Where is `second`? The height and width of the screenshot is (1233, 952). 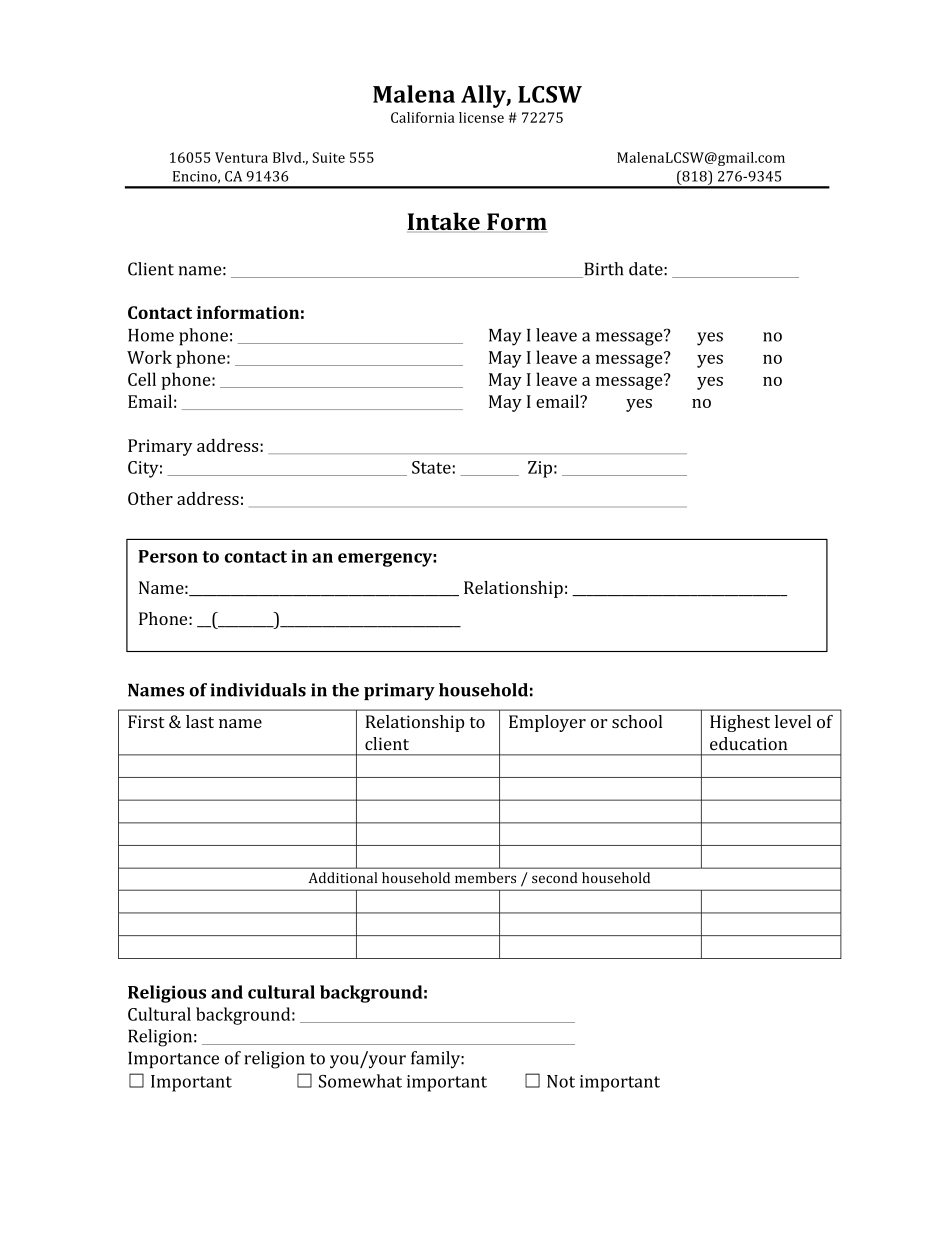
second is located at coordinates (554, 877).
